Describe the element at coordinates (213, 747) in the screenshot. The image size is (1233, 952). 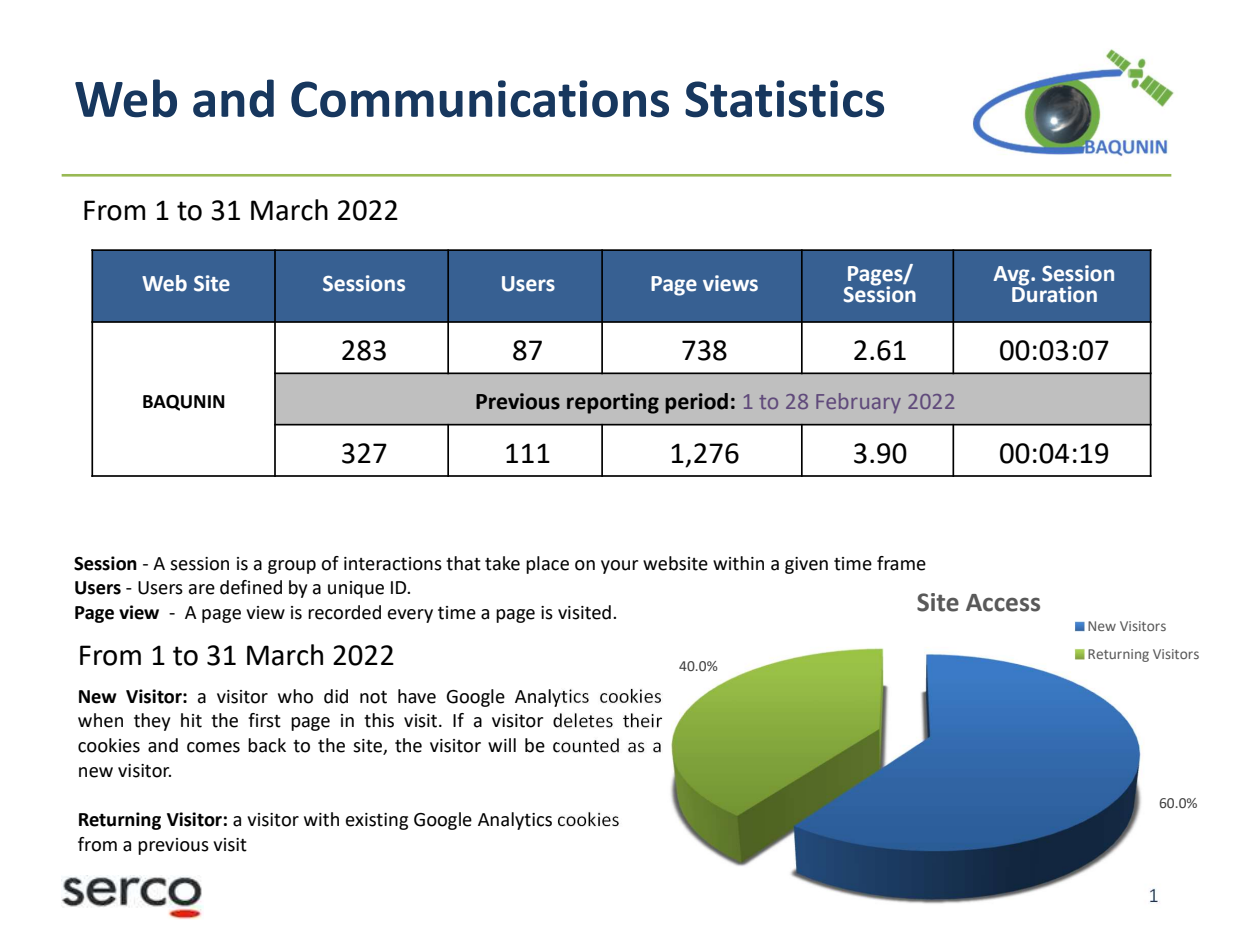
I see `comes` at that location.
